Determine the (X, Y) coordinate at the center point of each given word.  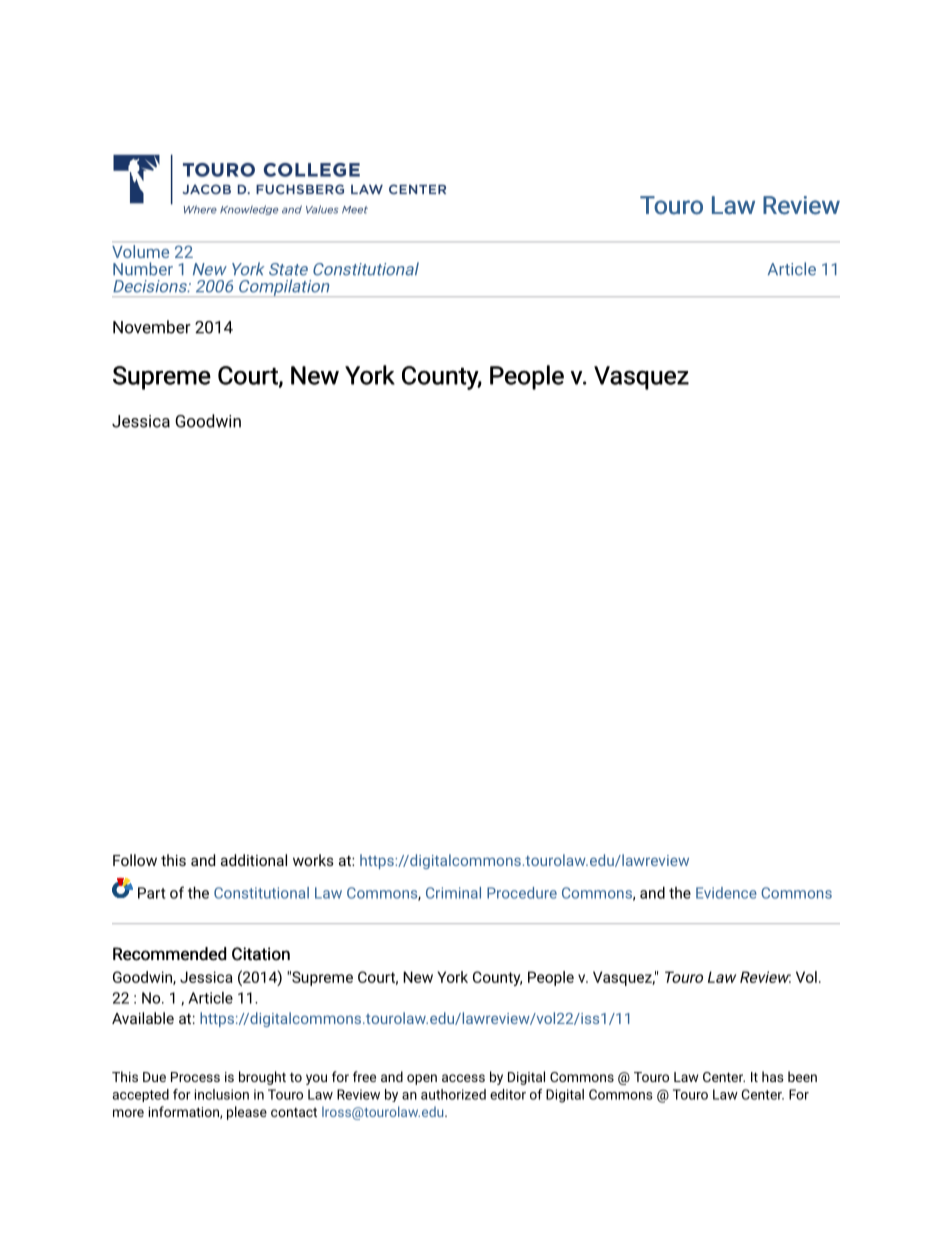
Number (143, 269)
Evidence (726, 893)
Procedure (522, 893)
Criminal (453, 893)
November (152, 327)
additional (254, 860)
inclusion (222, 1094)
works (313, 860)
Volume (140, 251)
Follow (135, 860)
